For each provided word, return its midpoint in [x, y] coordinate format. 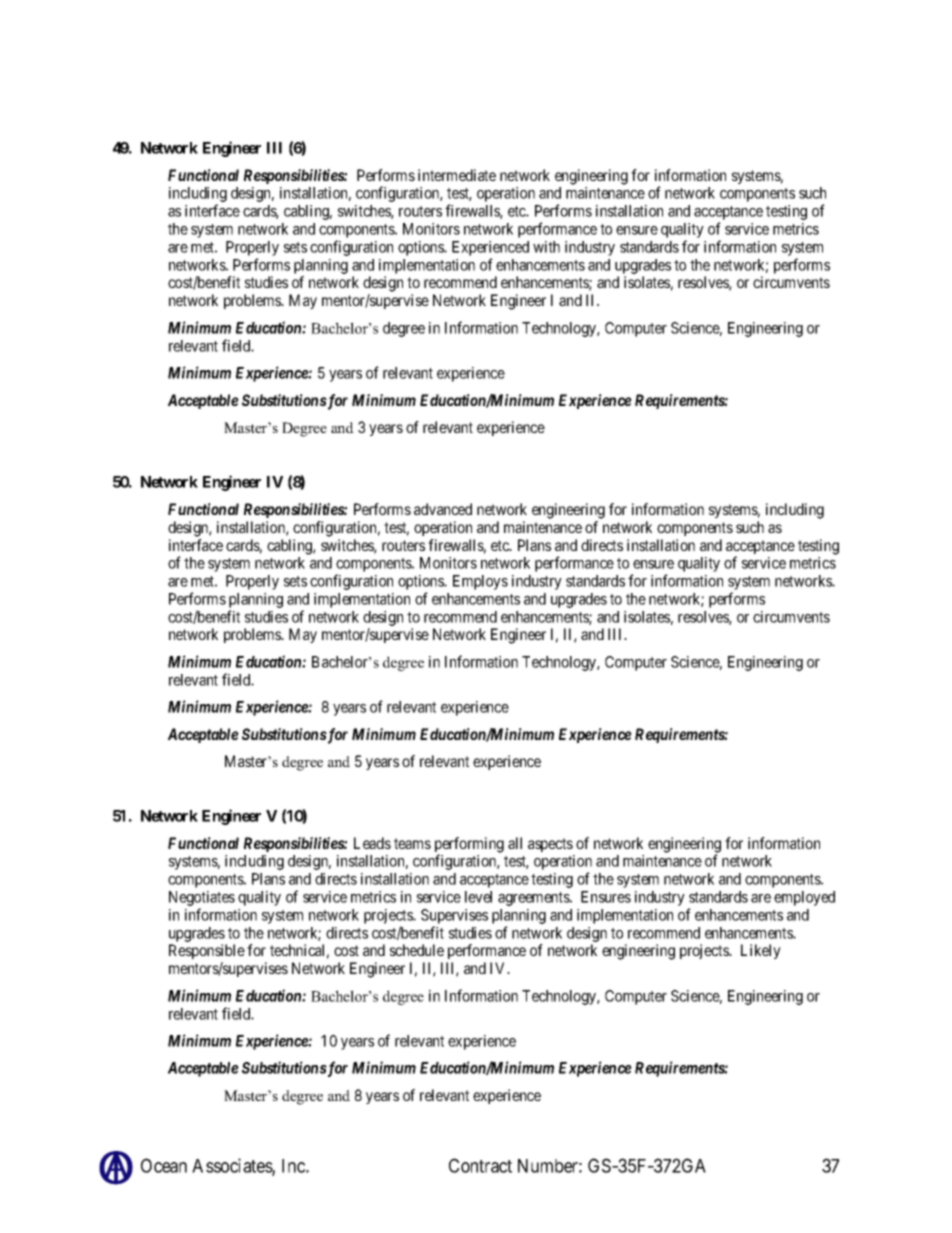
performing [469, 846]
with [546, 247]
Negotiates [202, 900]
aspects [550, 845]
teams [412, 843]
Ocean [164, 1165]
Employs [480, 582]
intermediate [457, 175]
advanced [443, 509]
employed [804, 898]
